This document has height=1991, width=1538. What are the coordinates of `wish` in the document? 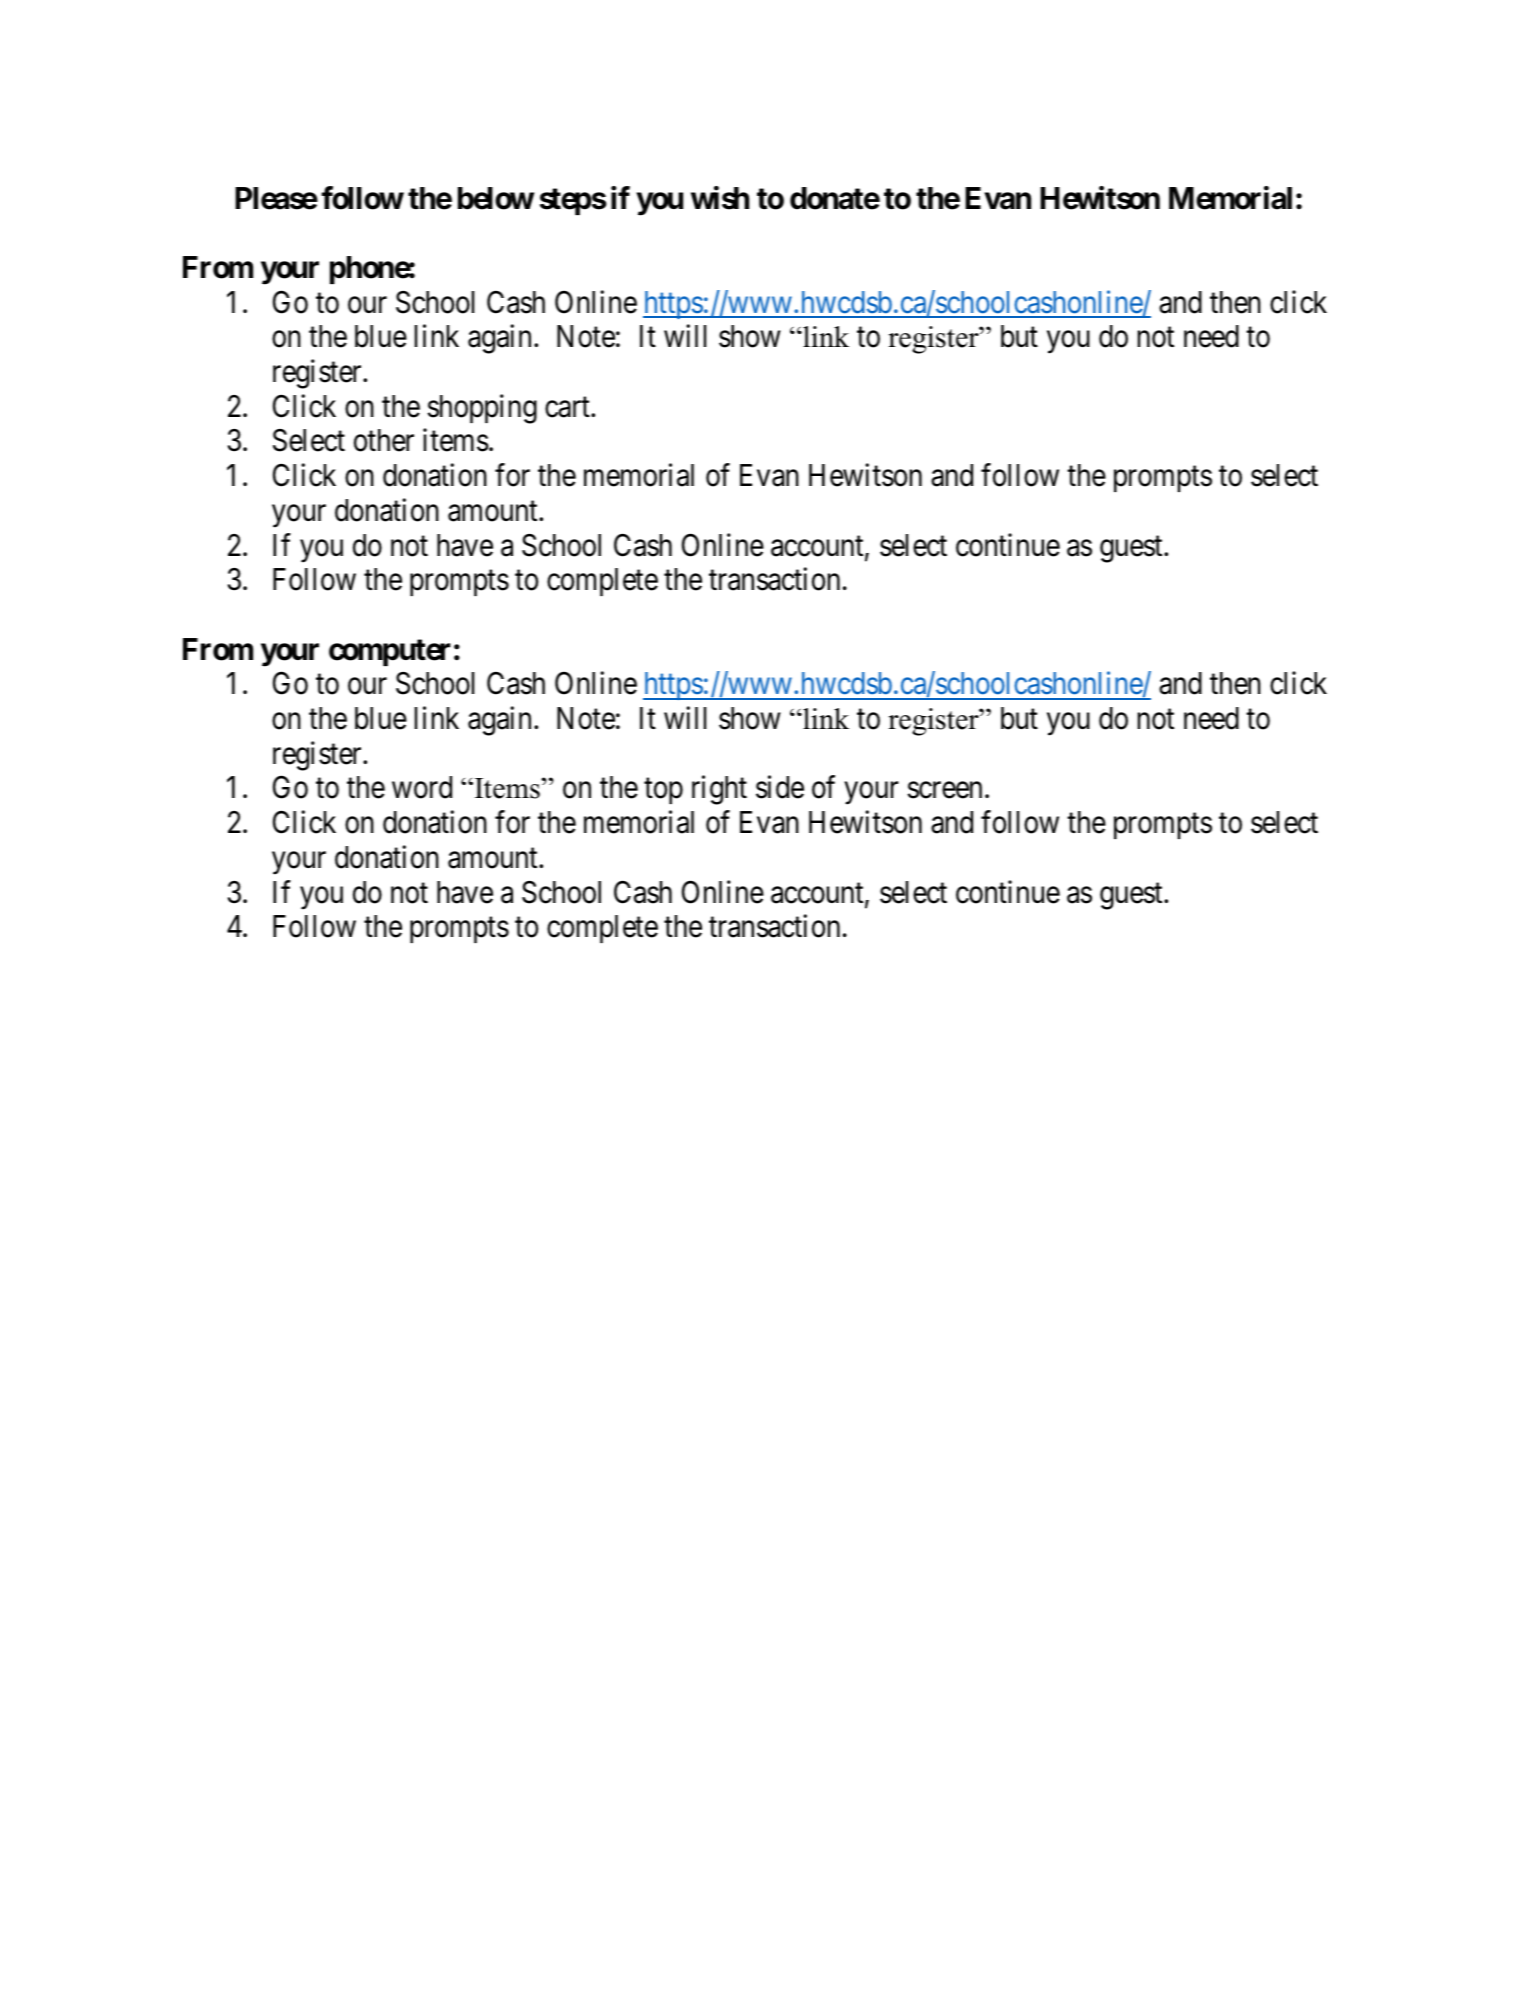 It's located at (720, 198).
